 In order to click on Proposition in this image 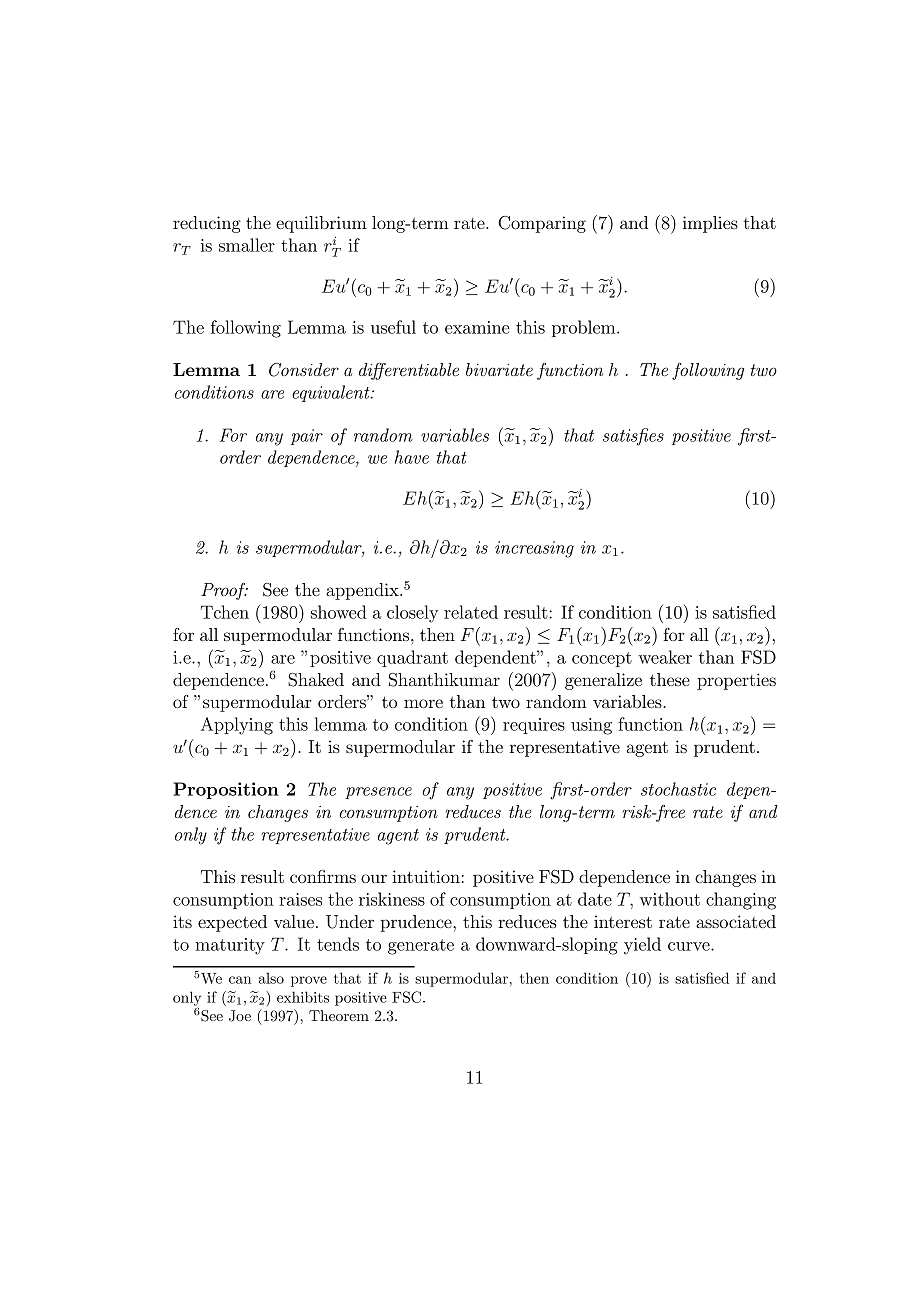, I will do `click(226, 790)`.
